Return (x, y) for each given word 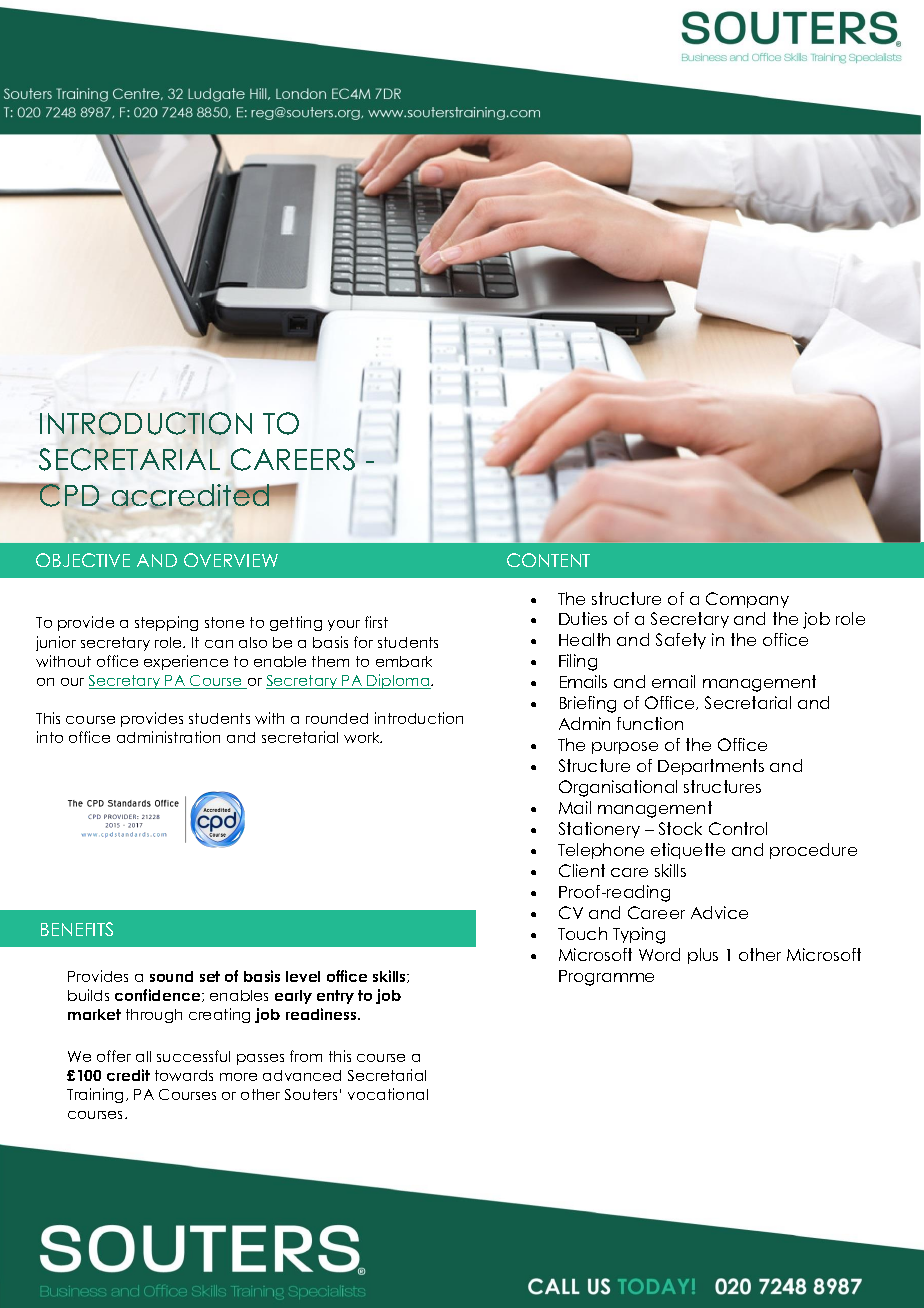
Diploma (399, 681)
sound (171, 976)
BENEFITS (77, 929)
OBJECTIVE (83, 560)
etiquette (688, 851)
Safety (681, 641)
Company (747, 600)
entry (335, 997)
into (50, 737)
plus (703, 956)
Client (582, 870)
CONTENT (548, 560)
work (363, 737)
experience (186, 662)
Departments (711, 767)
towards (184, 1075)
